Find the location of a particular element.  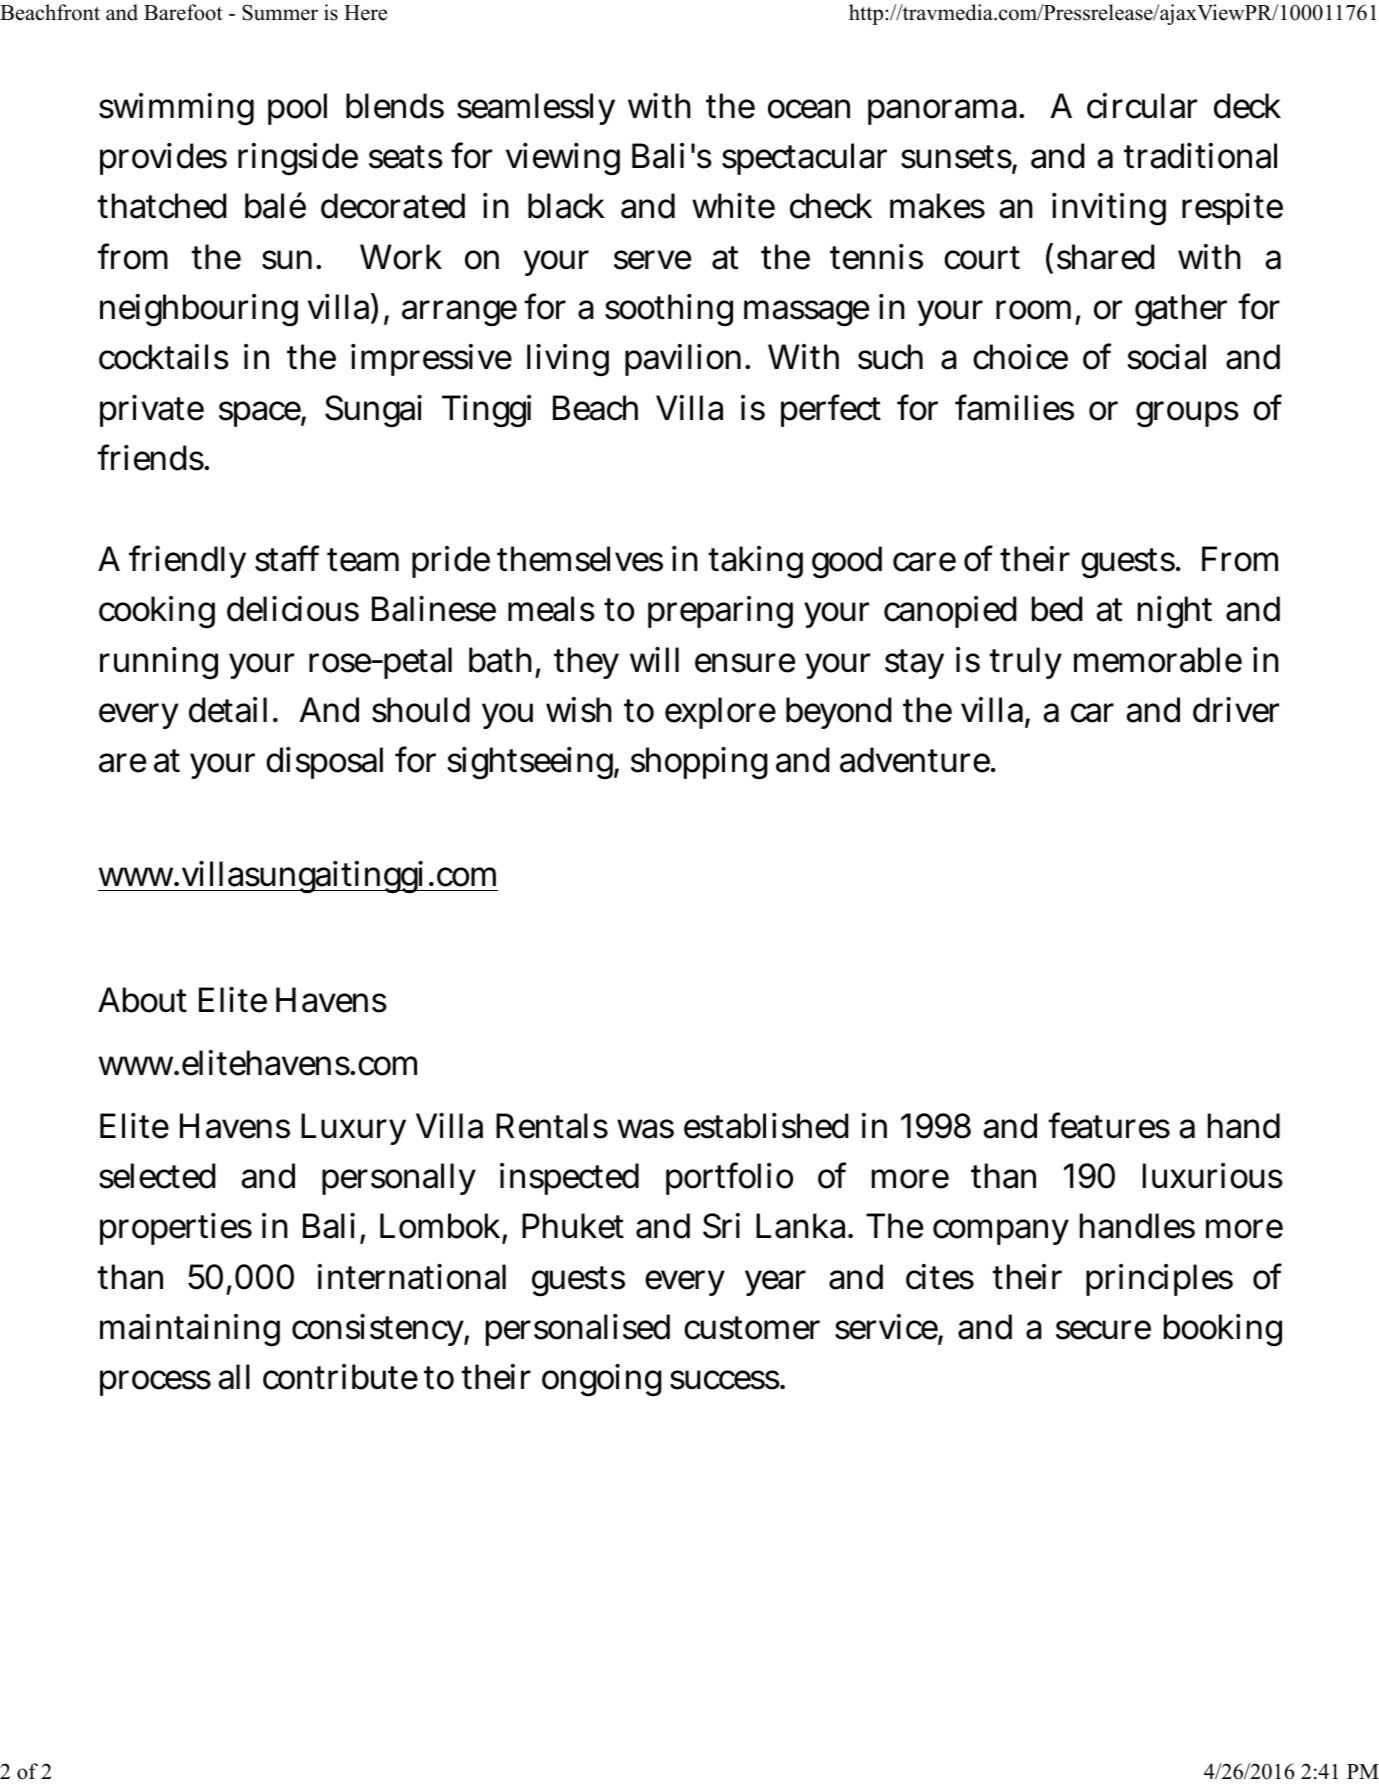

customer is located at coordinates (752, 1328).
